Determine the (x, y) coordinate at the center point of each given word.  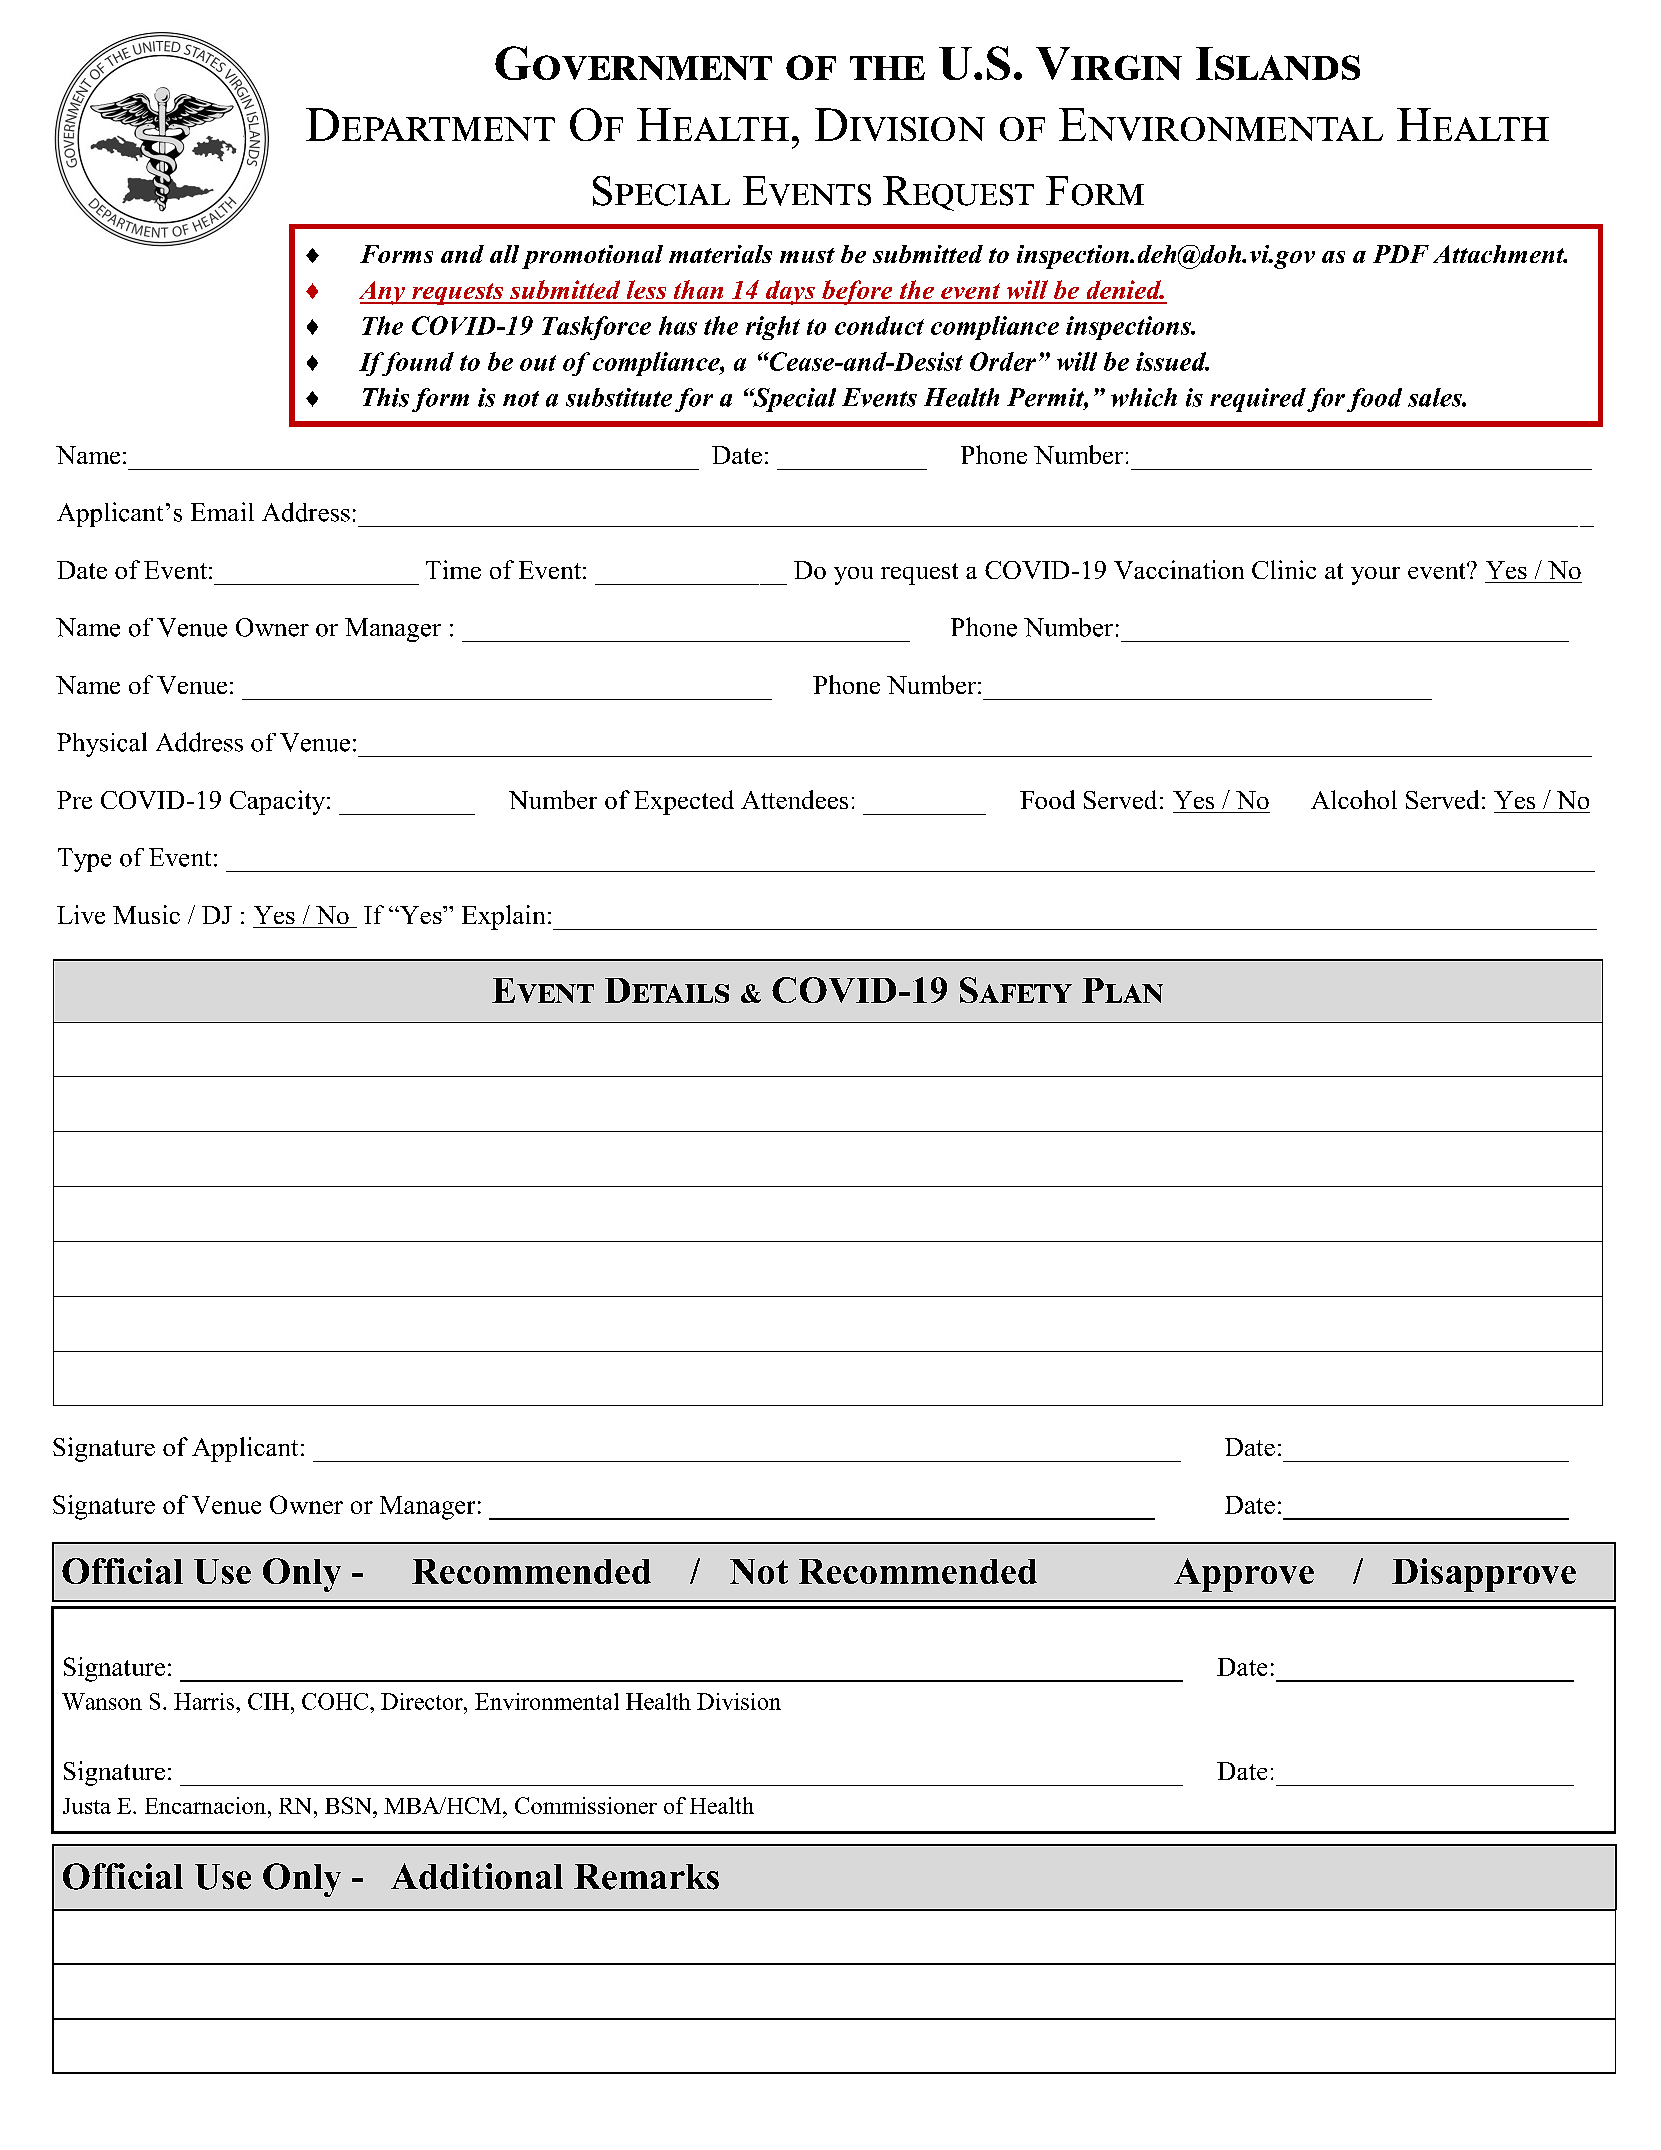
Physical (102, 744)
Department (430, 124)
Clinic (1284, 569)
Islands (1278, 63)
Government (633, 63)
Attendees (794, 799)
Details (667, 990)
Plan (1122, 990)
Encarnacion (205, 1805)
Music (146, 914)
